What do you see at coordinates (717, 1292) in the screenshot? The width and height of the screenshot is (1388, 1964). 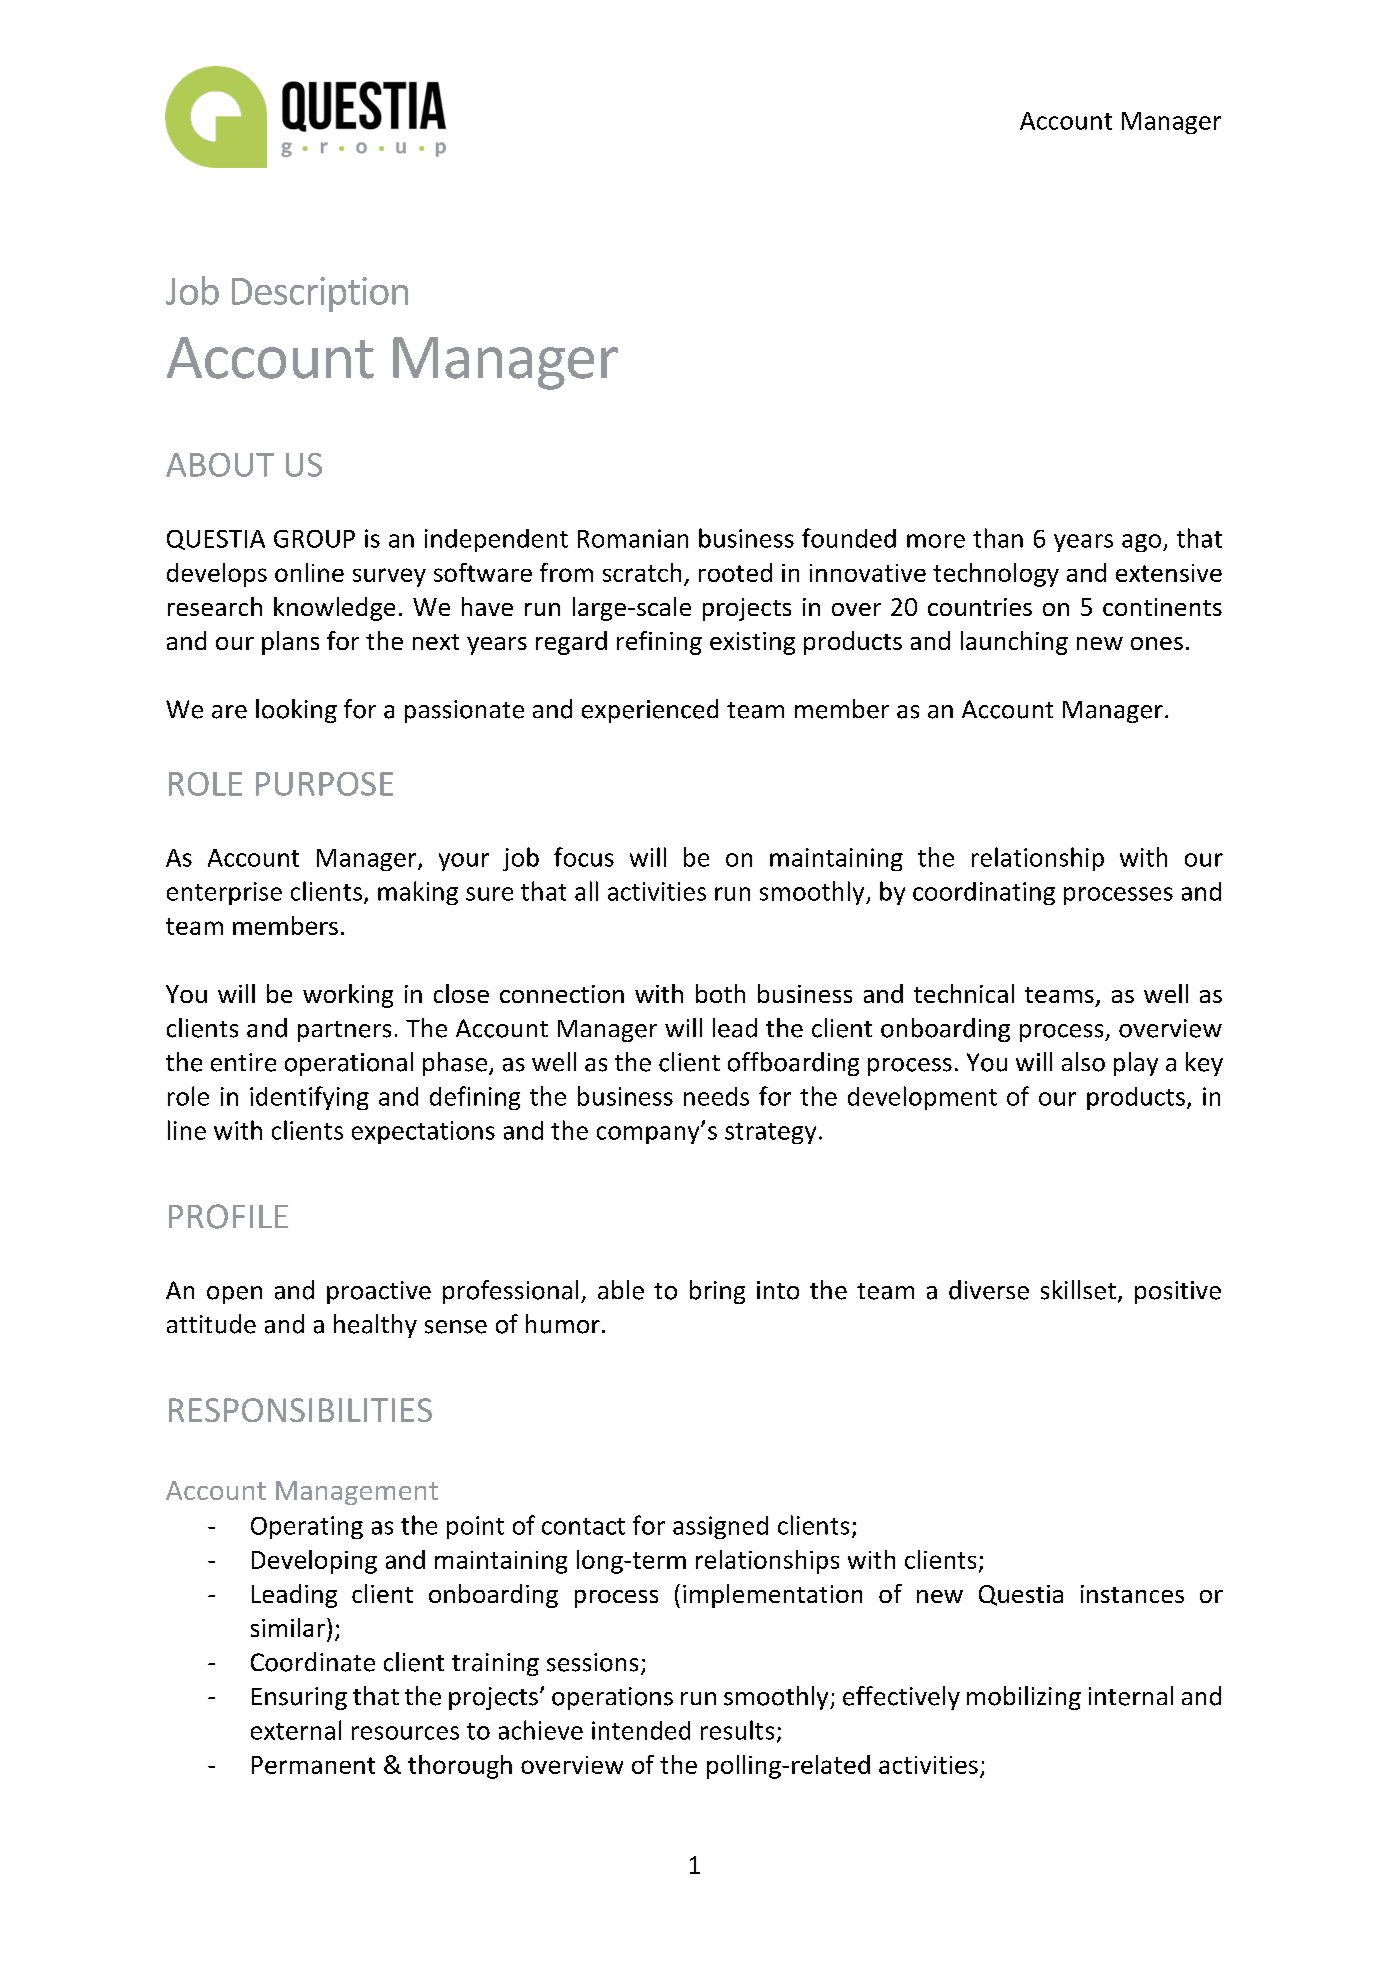 I see `bring` at bounding box center [717, 1292].
